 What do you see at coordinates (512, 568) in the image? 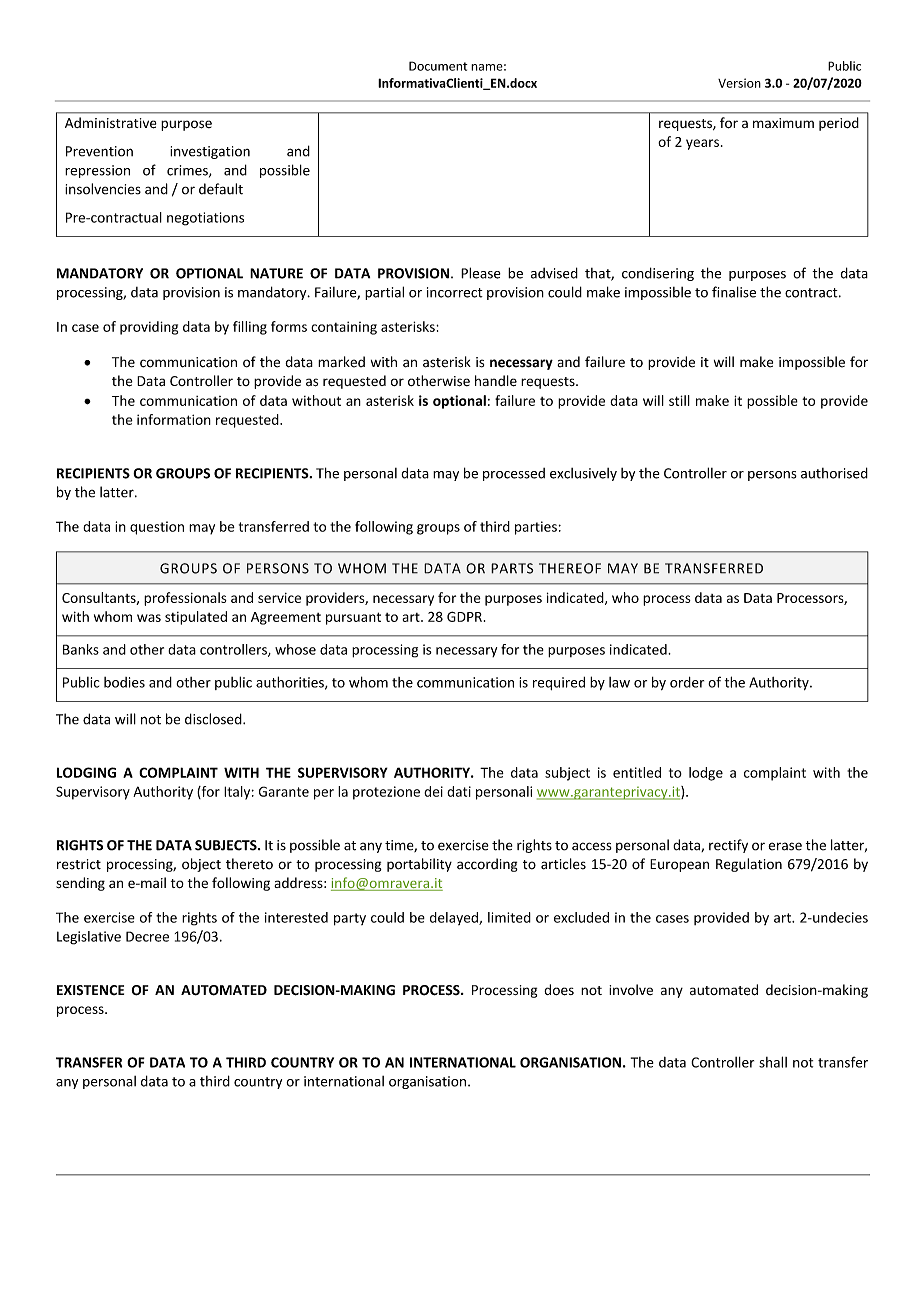
I see `PARTS` at bounding box center [512, 568].
